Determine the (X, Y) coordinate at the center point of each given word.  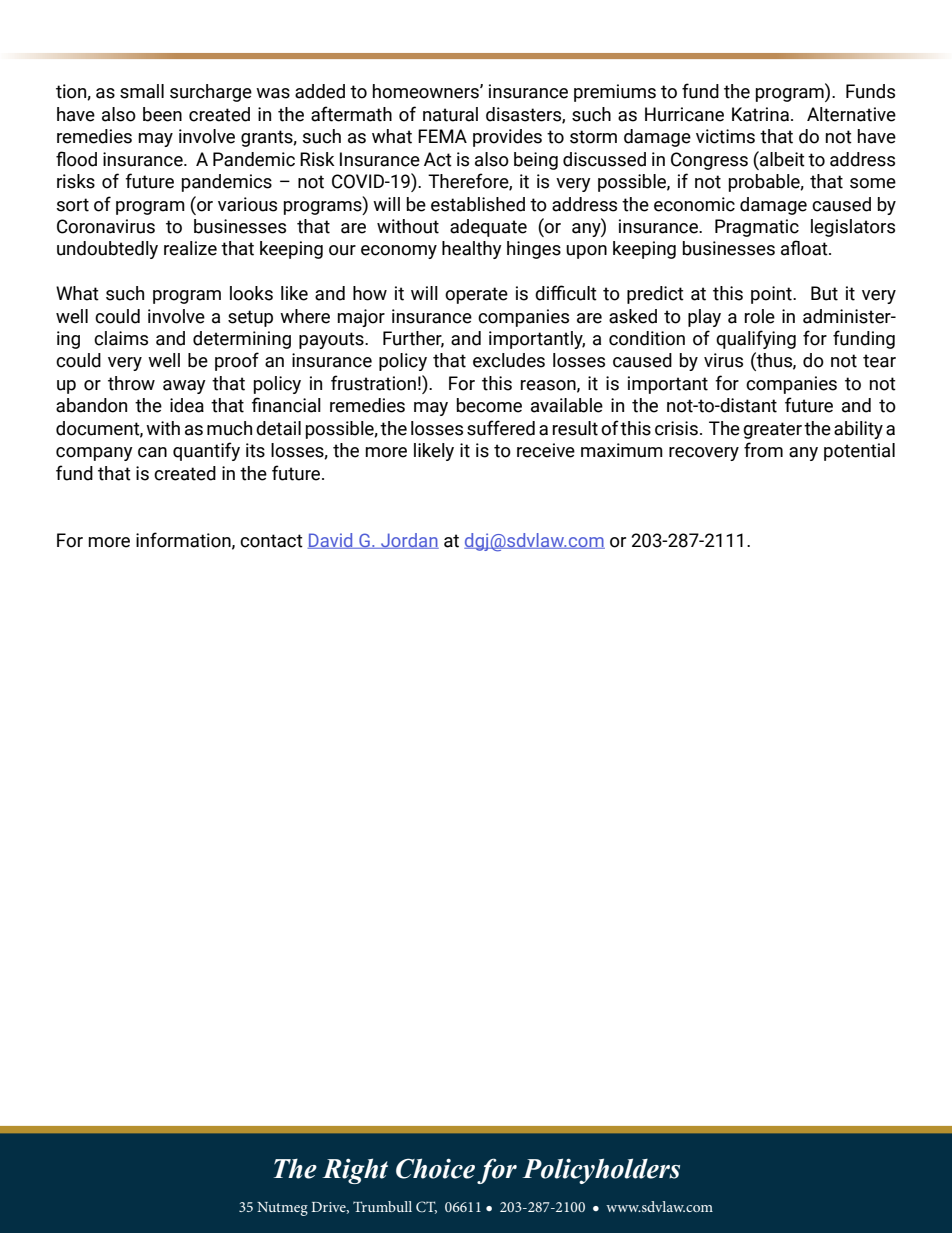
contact (271, 541)
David (331, 541)
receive (546, 450)
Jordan (409, 541)
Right (355, 1171)
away (184, 387)
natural (450, 114)
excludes (509, 360)
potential (859, 452)
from (763, 450)
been (162, 114)
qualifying (756, 339)
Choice (435, 1168)
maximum (622, 450)
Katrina (760, 114)
